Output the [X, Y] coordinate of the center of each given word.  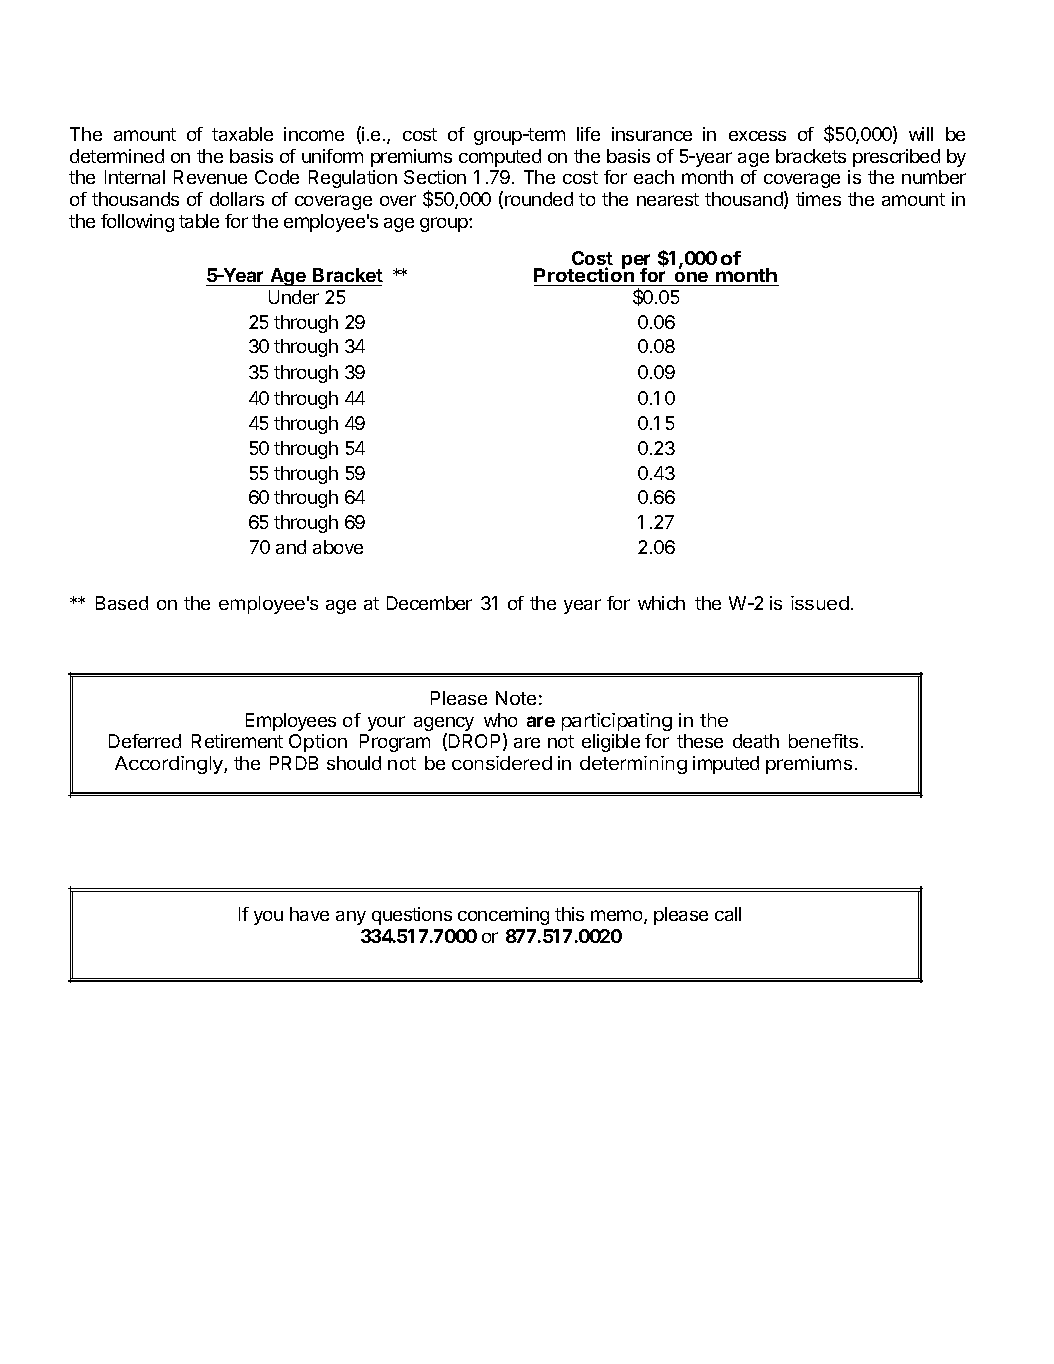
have [309, 914]
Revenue [210, 177]
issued [820, 603]
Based [122, 603]
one [691, 279]
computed [500, 158]
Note [516, 698]
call [728, 914]
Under [294, 297]
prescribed [896, 158]
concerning [503, 916]
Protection [585, 276]
